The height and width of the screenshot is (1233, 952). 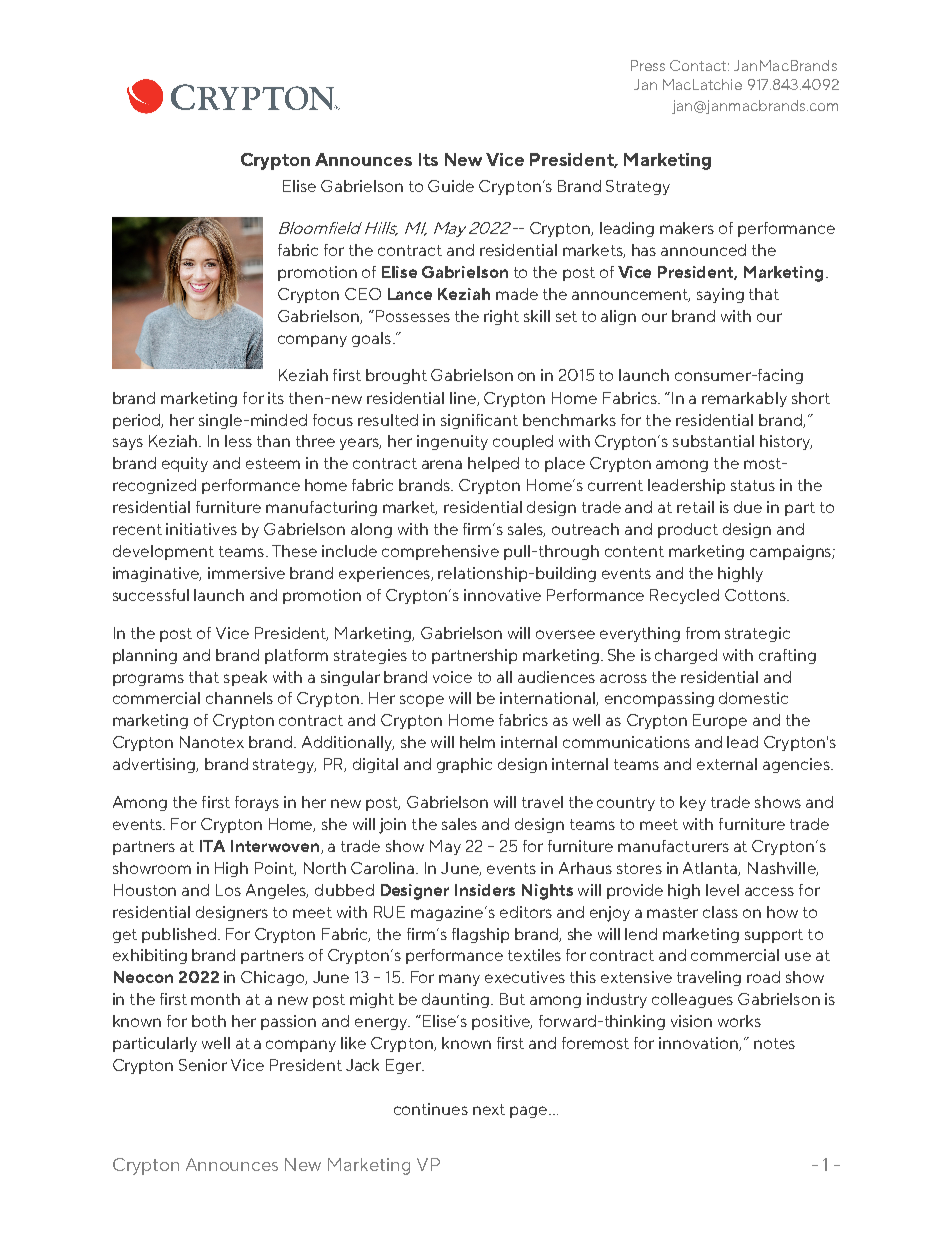 I want to click on innovative, so click(x=502, y=595).
